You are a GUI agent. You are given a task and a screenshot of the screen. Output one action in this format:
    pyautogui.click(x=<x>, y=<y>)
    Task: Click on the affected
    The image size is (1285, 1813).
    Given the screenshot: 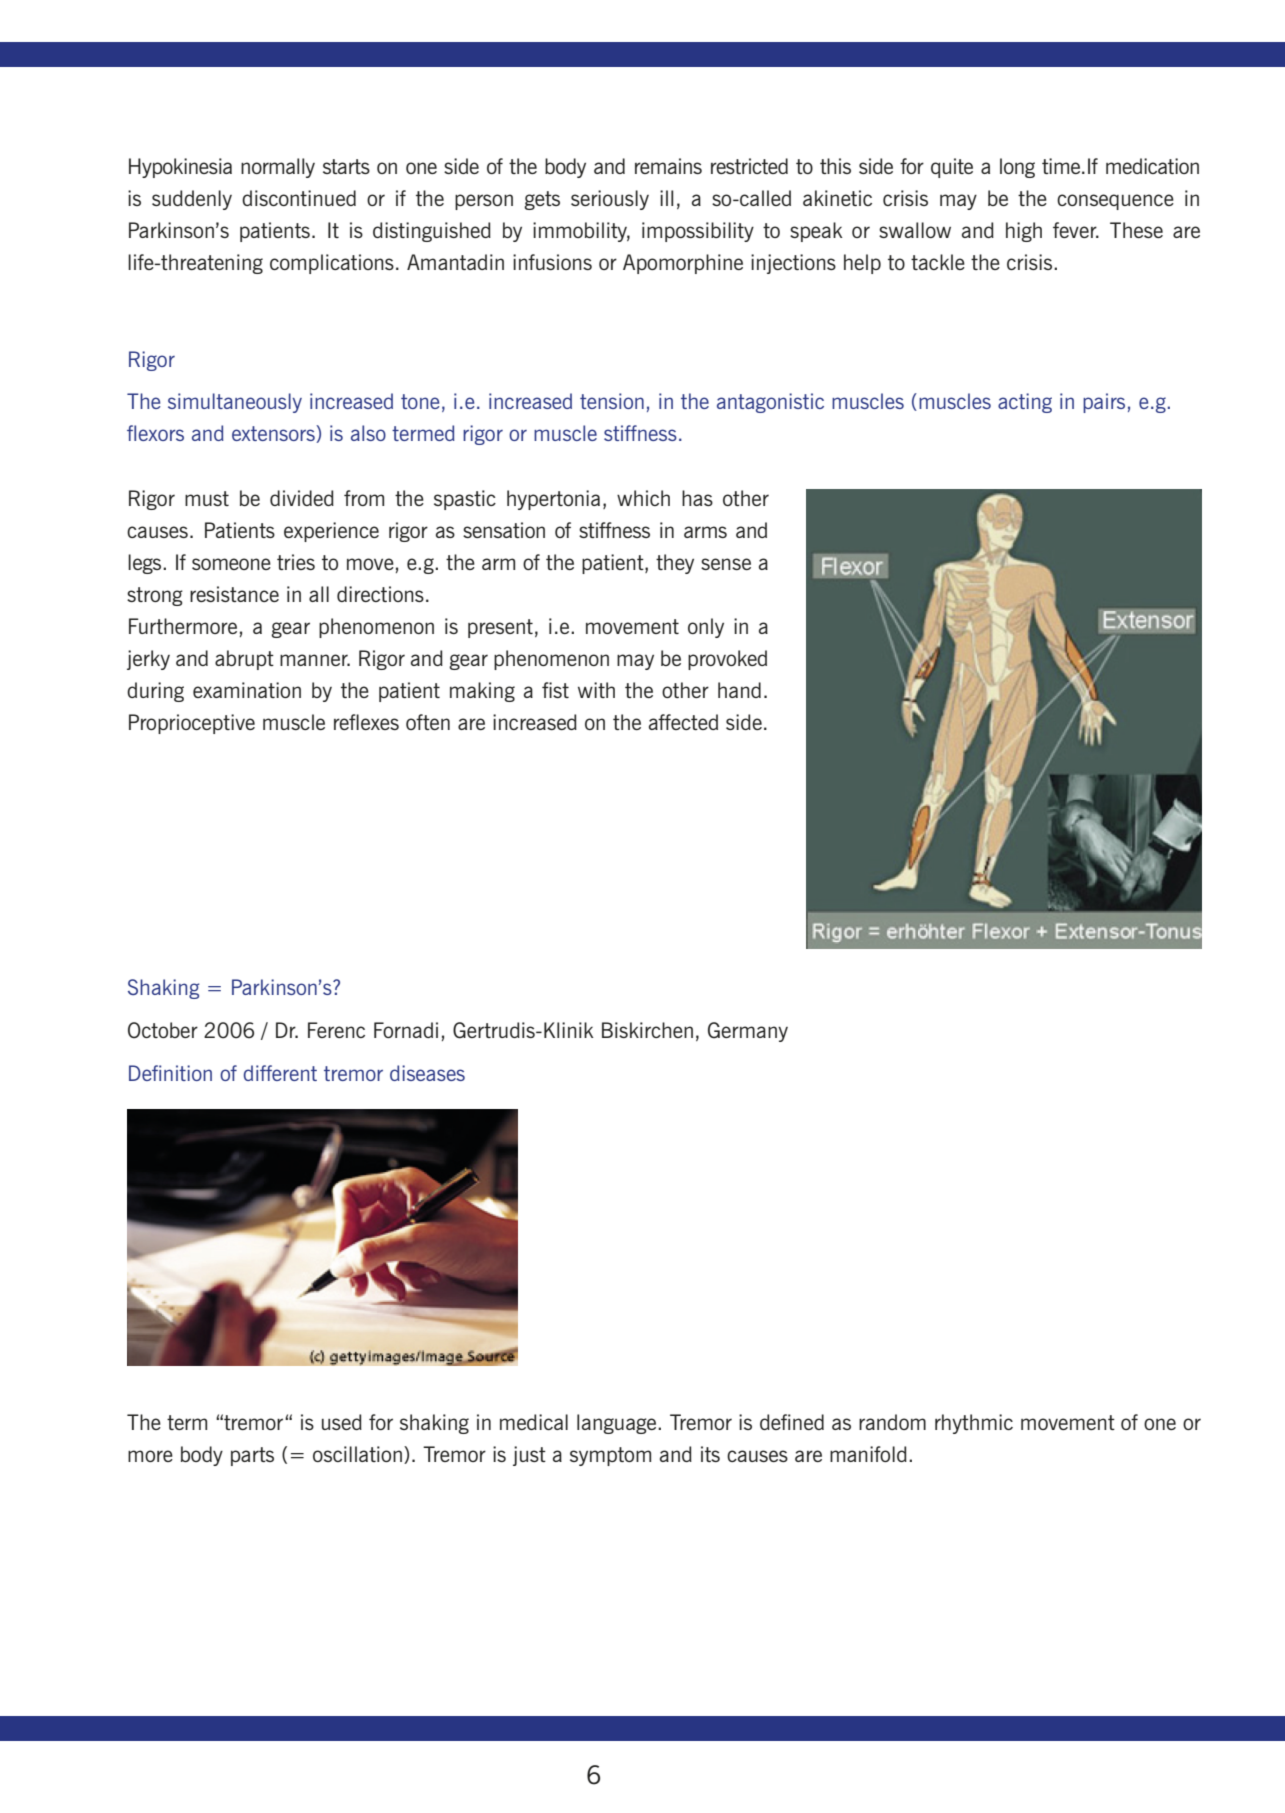 What is the action you would take?
    pyautogui.click(x=683, y=722)
